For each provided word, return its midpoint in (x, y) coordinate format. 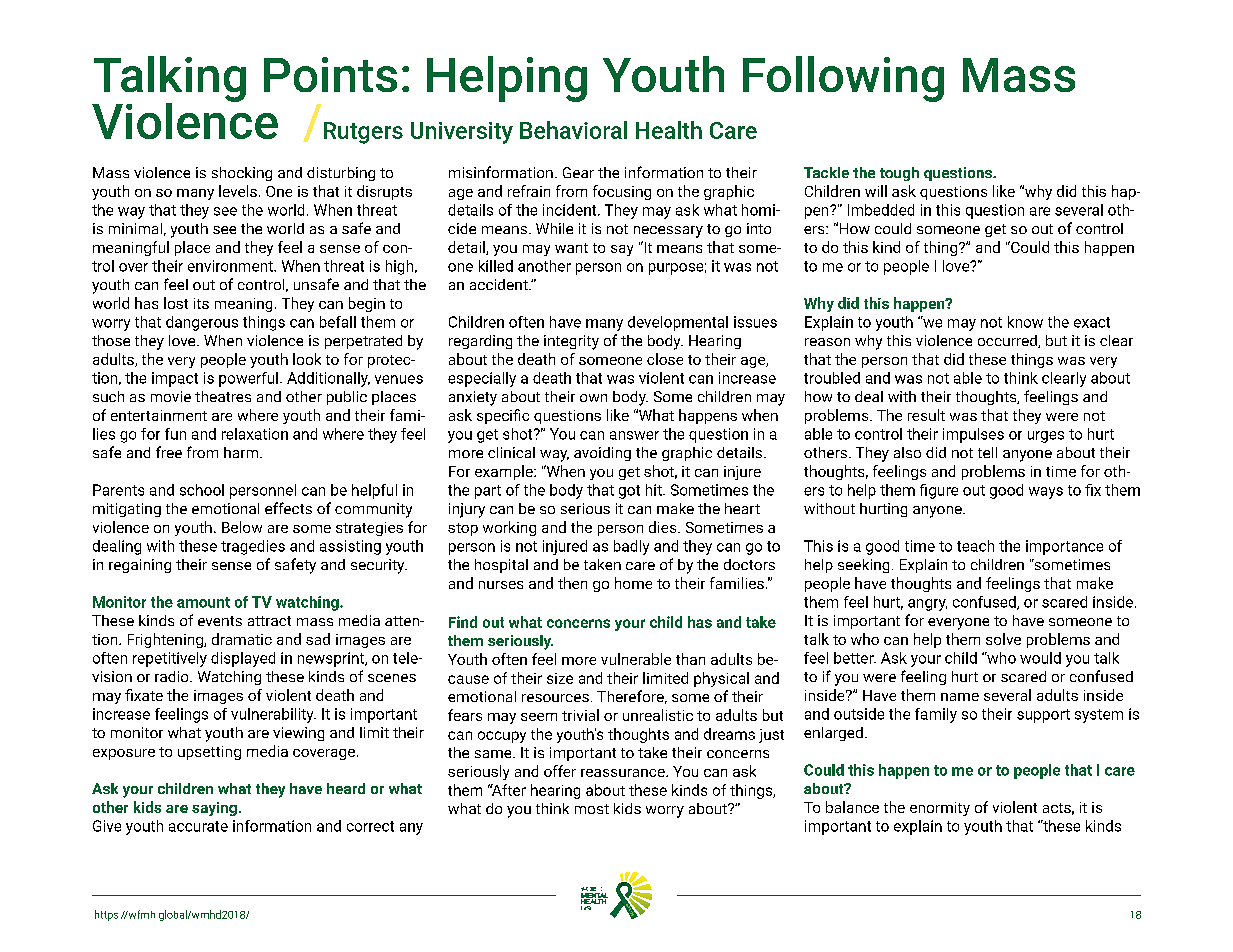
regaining (140, 566)
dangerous (202, 323)
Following (843, 79)
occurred (1008, 341)
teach (975, 546)
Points (330, 74)
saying (214, 809)
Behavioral (573, 130)
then (572, 583)
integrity (571, 342)
